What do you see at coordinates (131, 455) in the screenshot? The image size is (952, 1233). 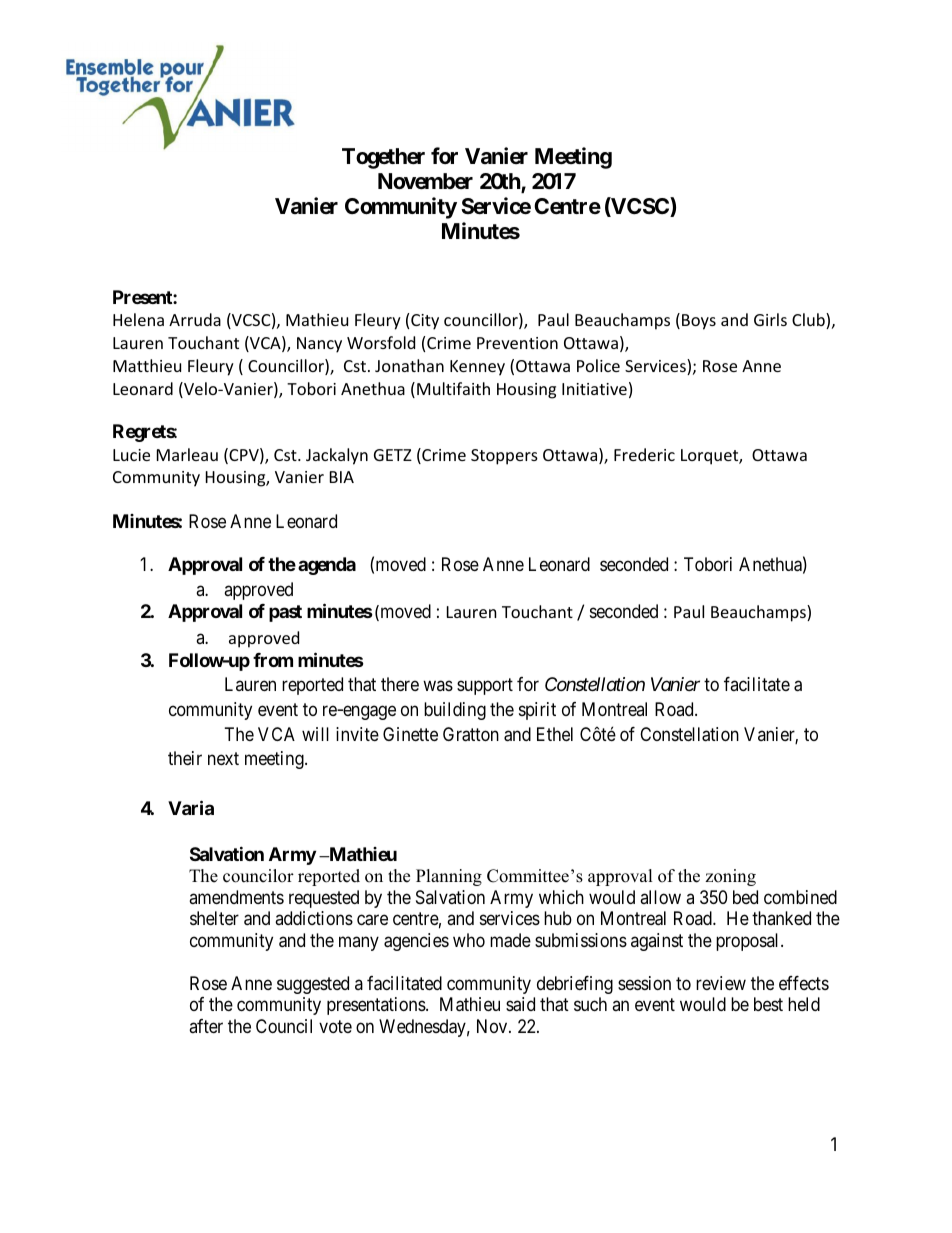 I see `Lucie` at bounding box center [131, 455].
